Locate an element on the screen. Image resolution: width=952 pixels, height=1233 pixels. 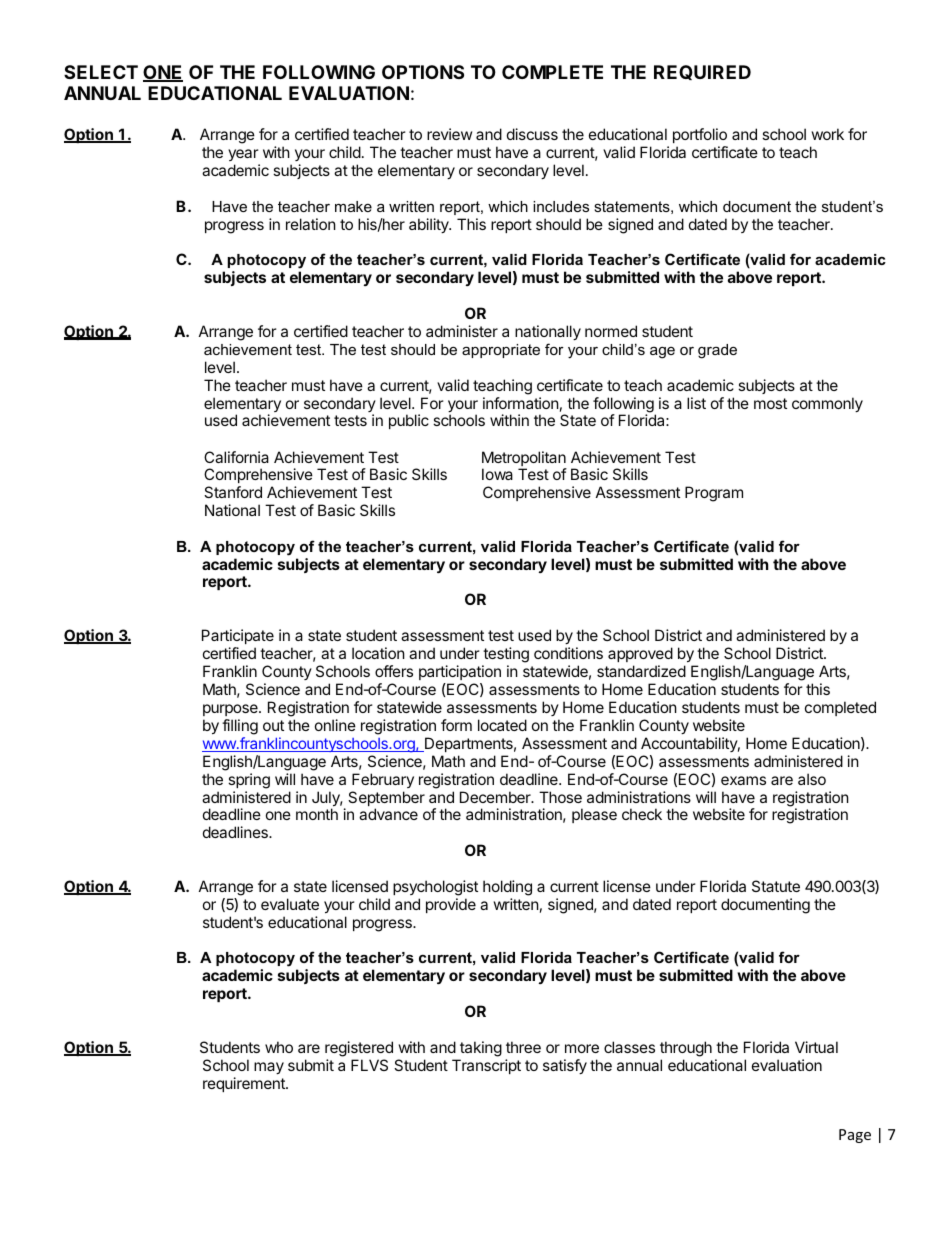
REQUIRED is located at coordinates (702, 72).
